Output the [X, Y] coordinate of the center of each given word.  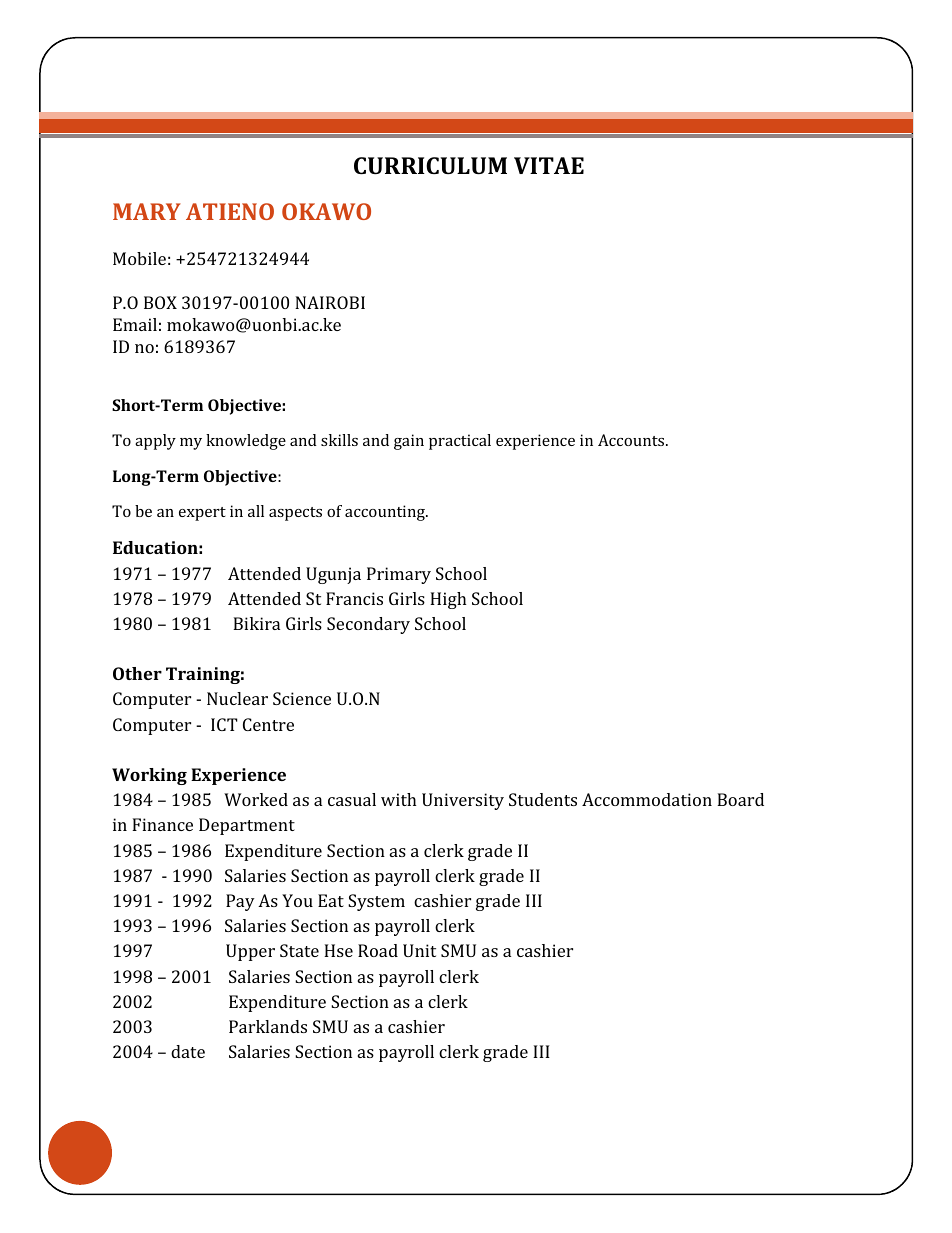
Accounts [632, 440]
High [448, 600]
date [188, 1051]
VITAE [549, 165]
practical [460, 442]
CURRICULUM [430, 165]
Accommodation [647, 799]
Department [247, 826]
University [463, 801]
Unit [419, 950]
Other [137, 673]
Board [740, 799]
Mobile [139, 258]
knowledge [246, 442]
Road [378, 950]
